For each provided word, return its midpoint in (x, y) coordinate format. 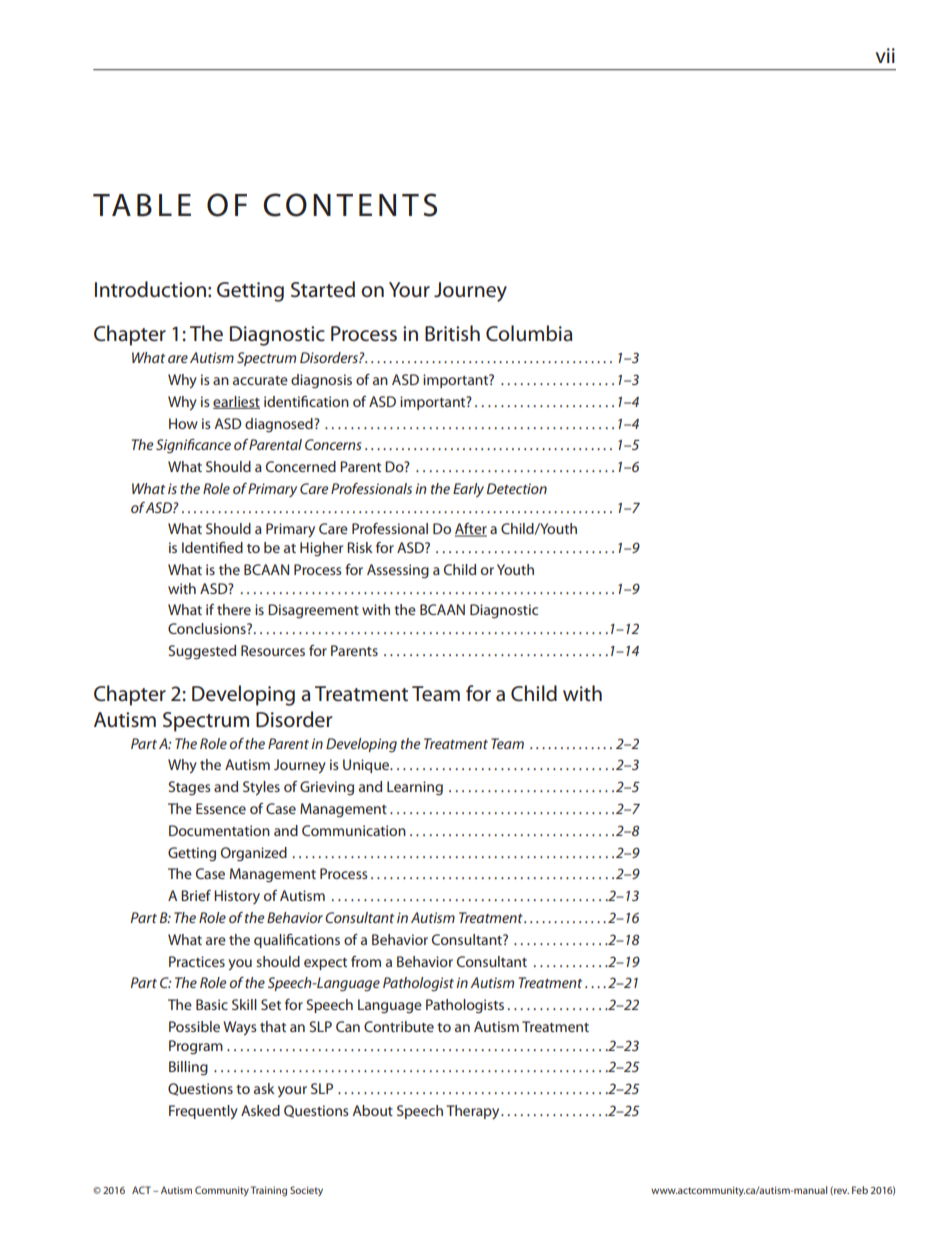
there (234, 609)
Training (269, 1191)
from (366, 961)
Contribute (399, 1026)
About (372, 1110)
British (452, 333)
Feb (860, 1190)
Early (468, 490)
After (471, 530)
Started (323, 289)
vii (885, 55)
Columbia (529, 333)
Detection (517, 488)
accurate (260, 380)
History (237, 897)
